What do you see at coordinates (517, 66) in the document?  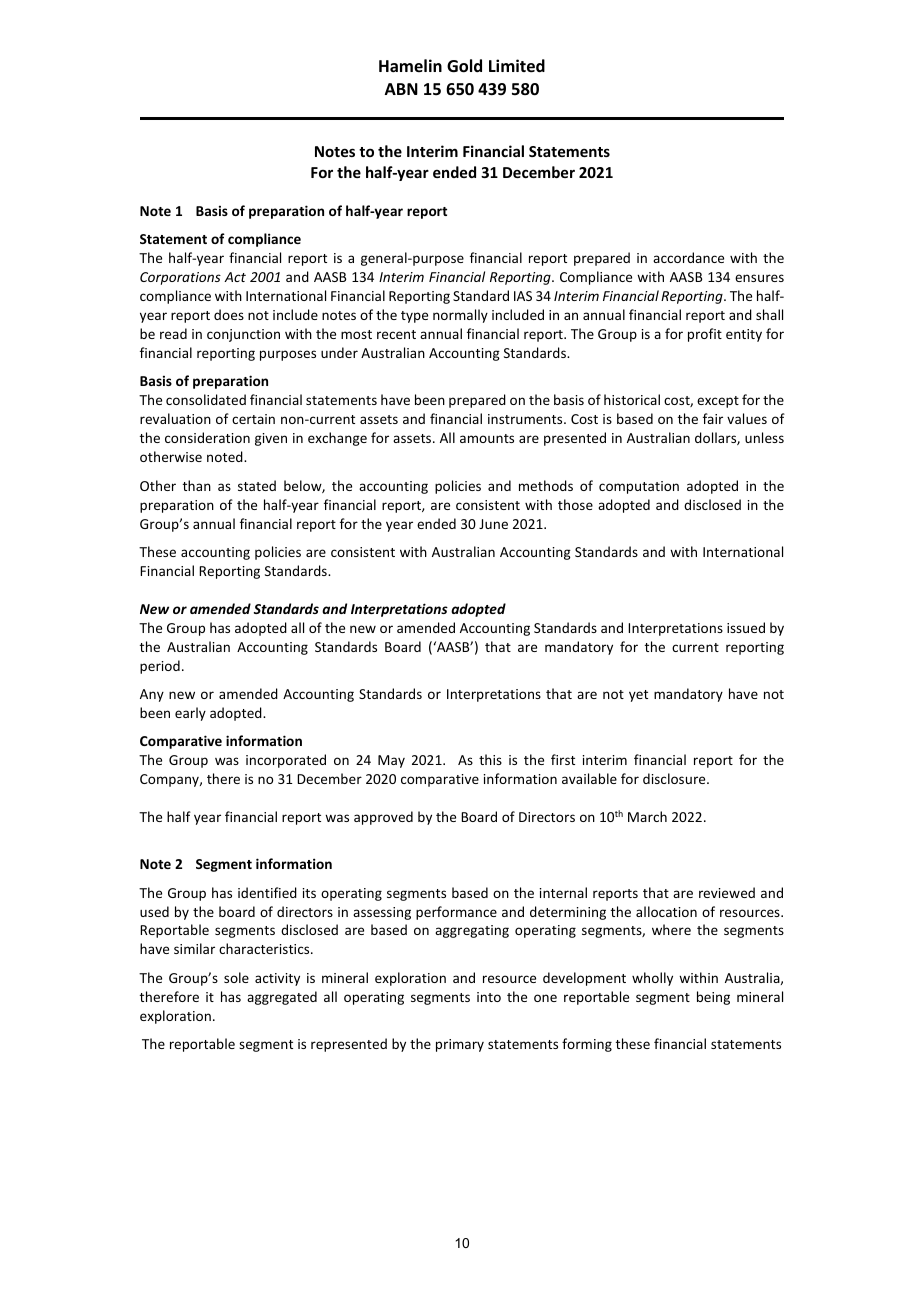 I see `Limited` at bounding box center [517, 66].
